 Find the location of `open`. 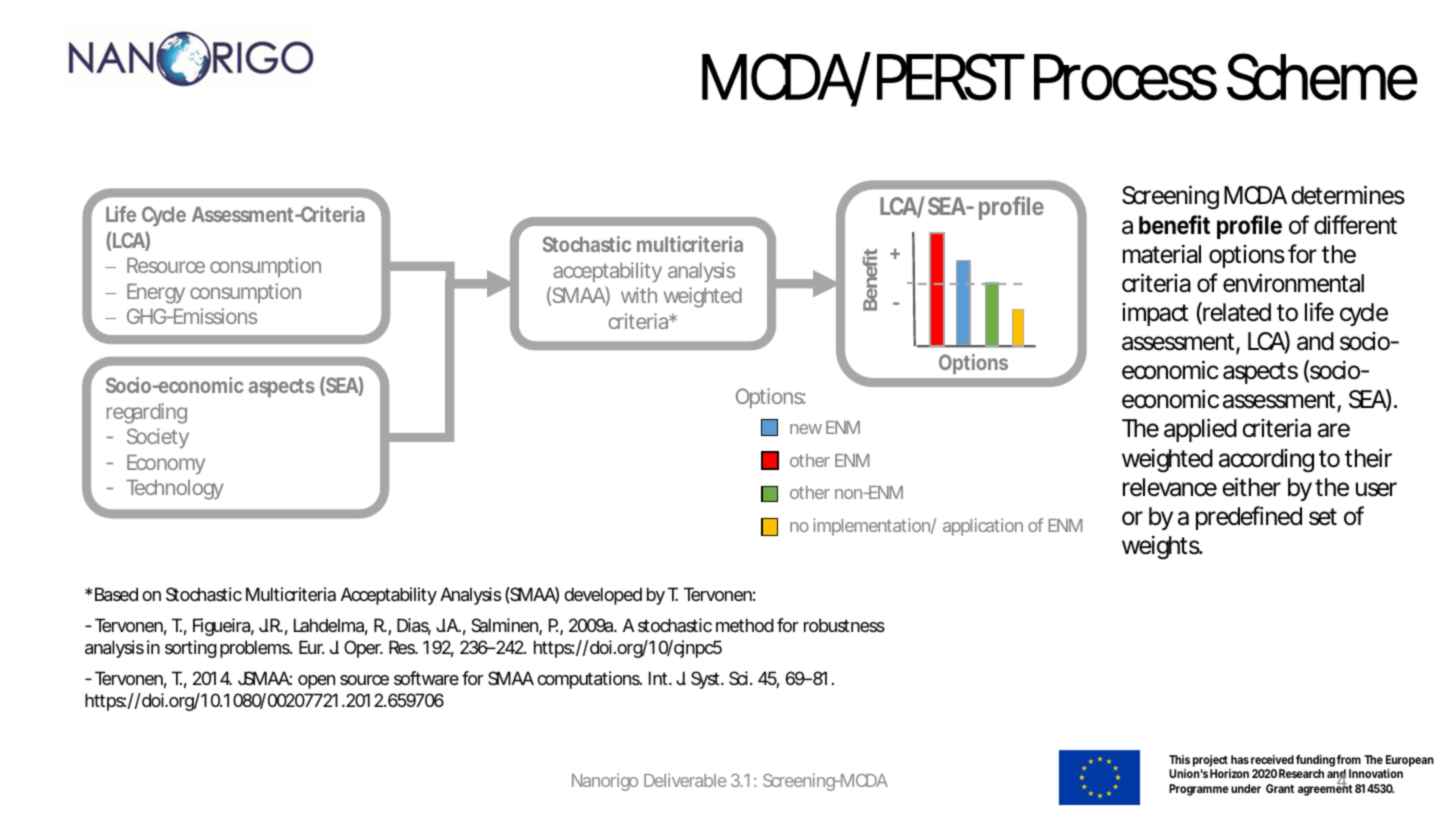

open is located at coordinates (316, 682).
